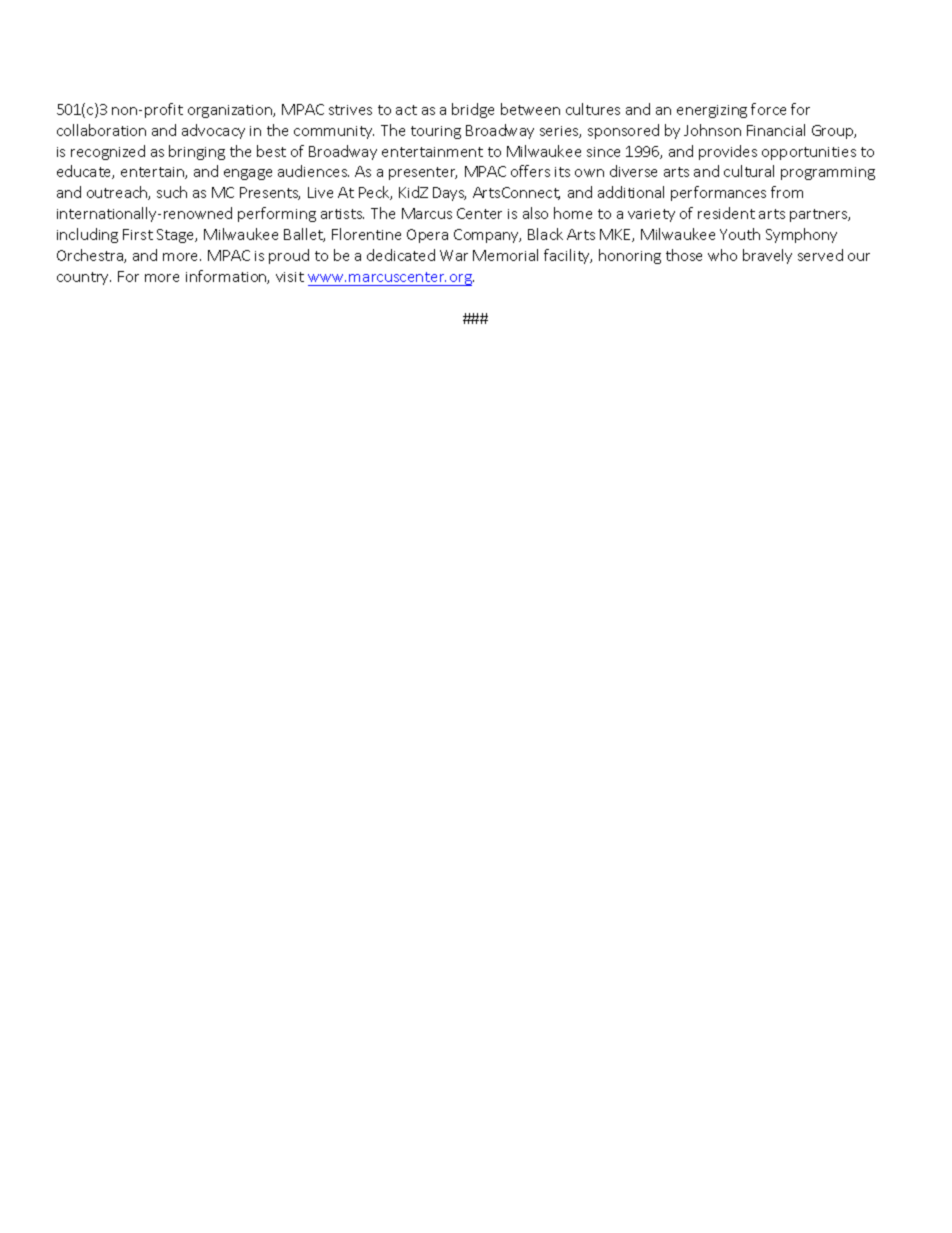 The image size is (952, 1233). Describe the element at coordinates (454, 255) in the page. I see `War` at that location.
